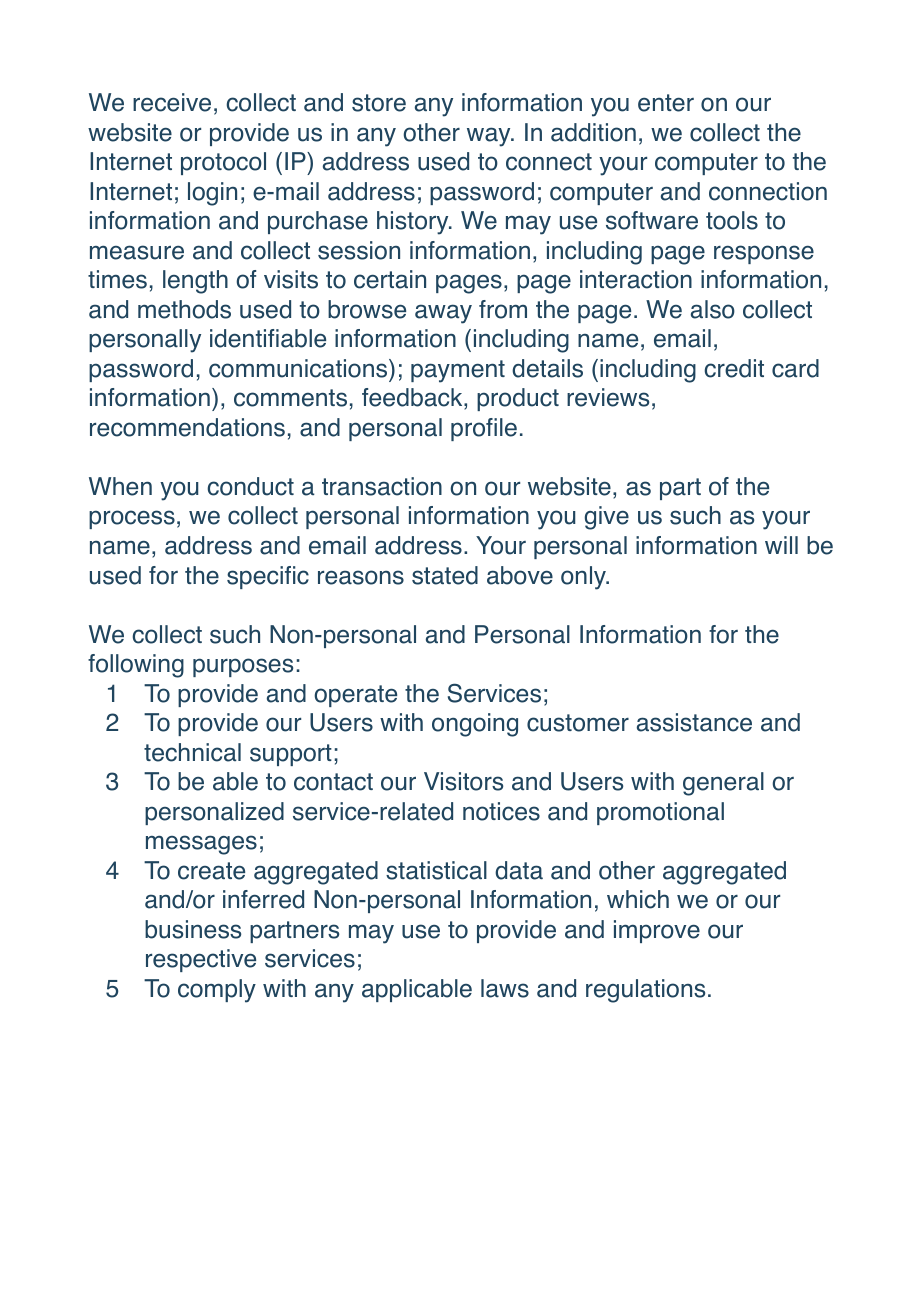 The height and width of the document is (1308, 924). Describe the element at coordinates (187, 427) in the document. I see `recommendations` at that location.
